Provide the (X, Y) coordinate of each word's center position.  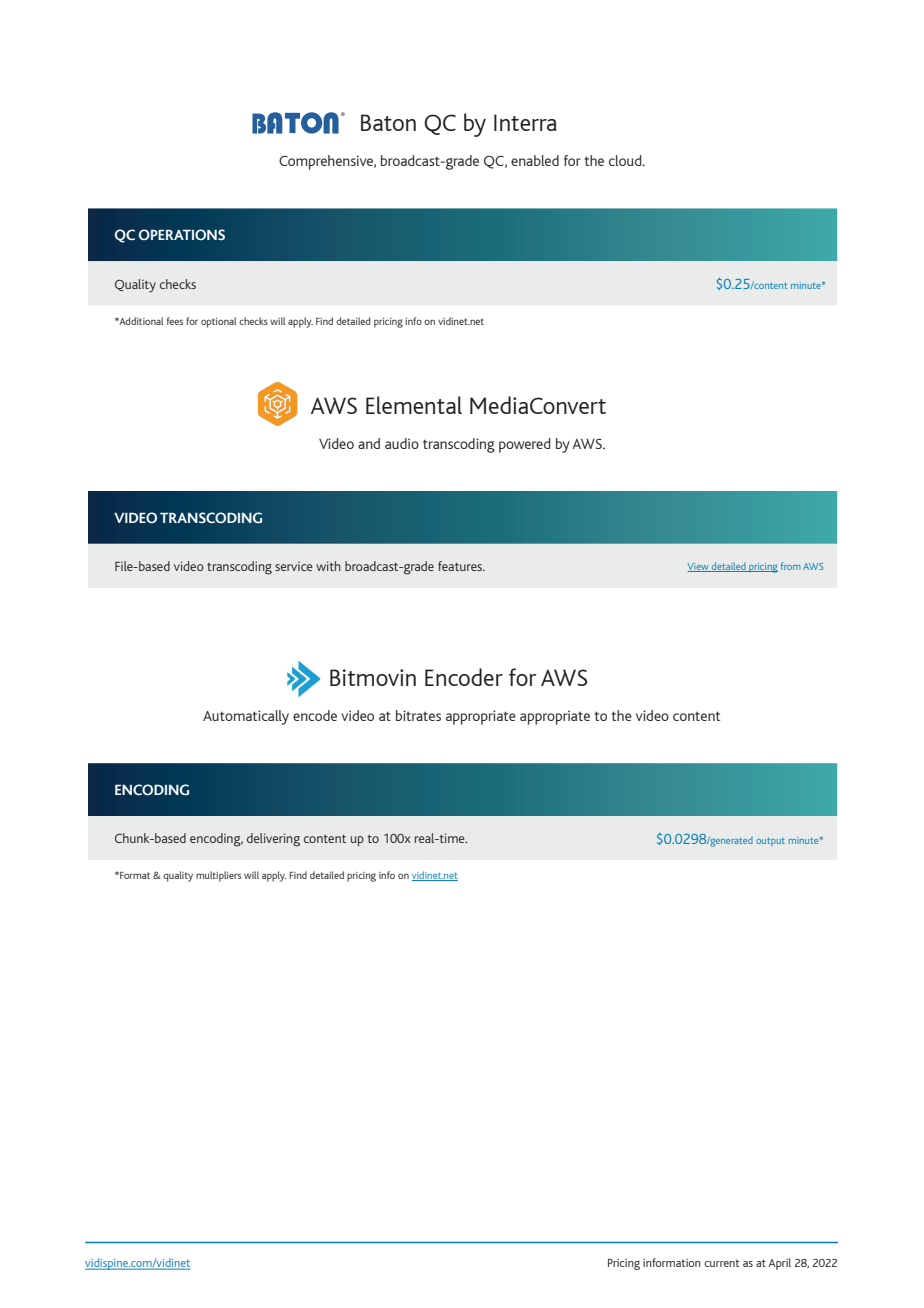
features (461, 566)
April (779, 1264)
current (721, 1263)
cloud (626, 160)
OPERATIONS (182, 235)
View (699, 567)
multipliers (218, 876)
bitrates (418, 715)
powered (524, 445)
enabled (535, 160)
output (770, 842)
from (791, 566)
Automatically (246, 717)
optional (218, 322)
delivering (273, 840)
